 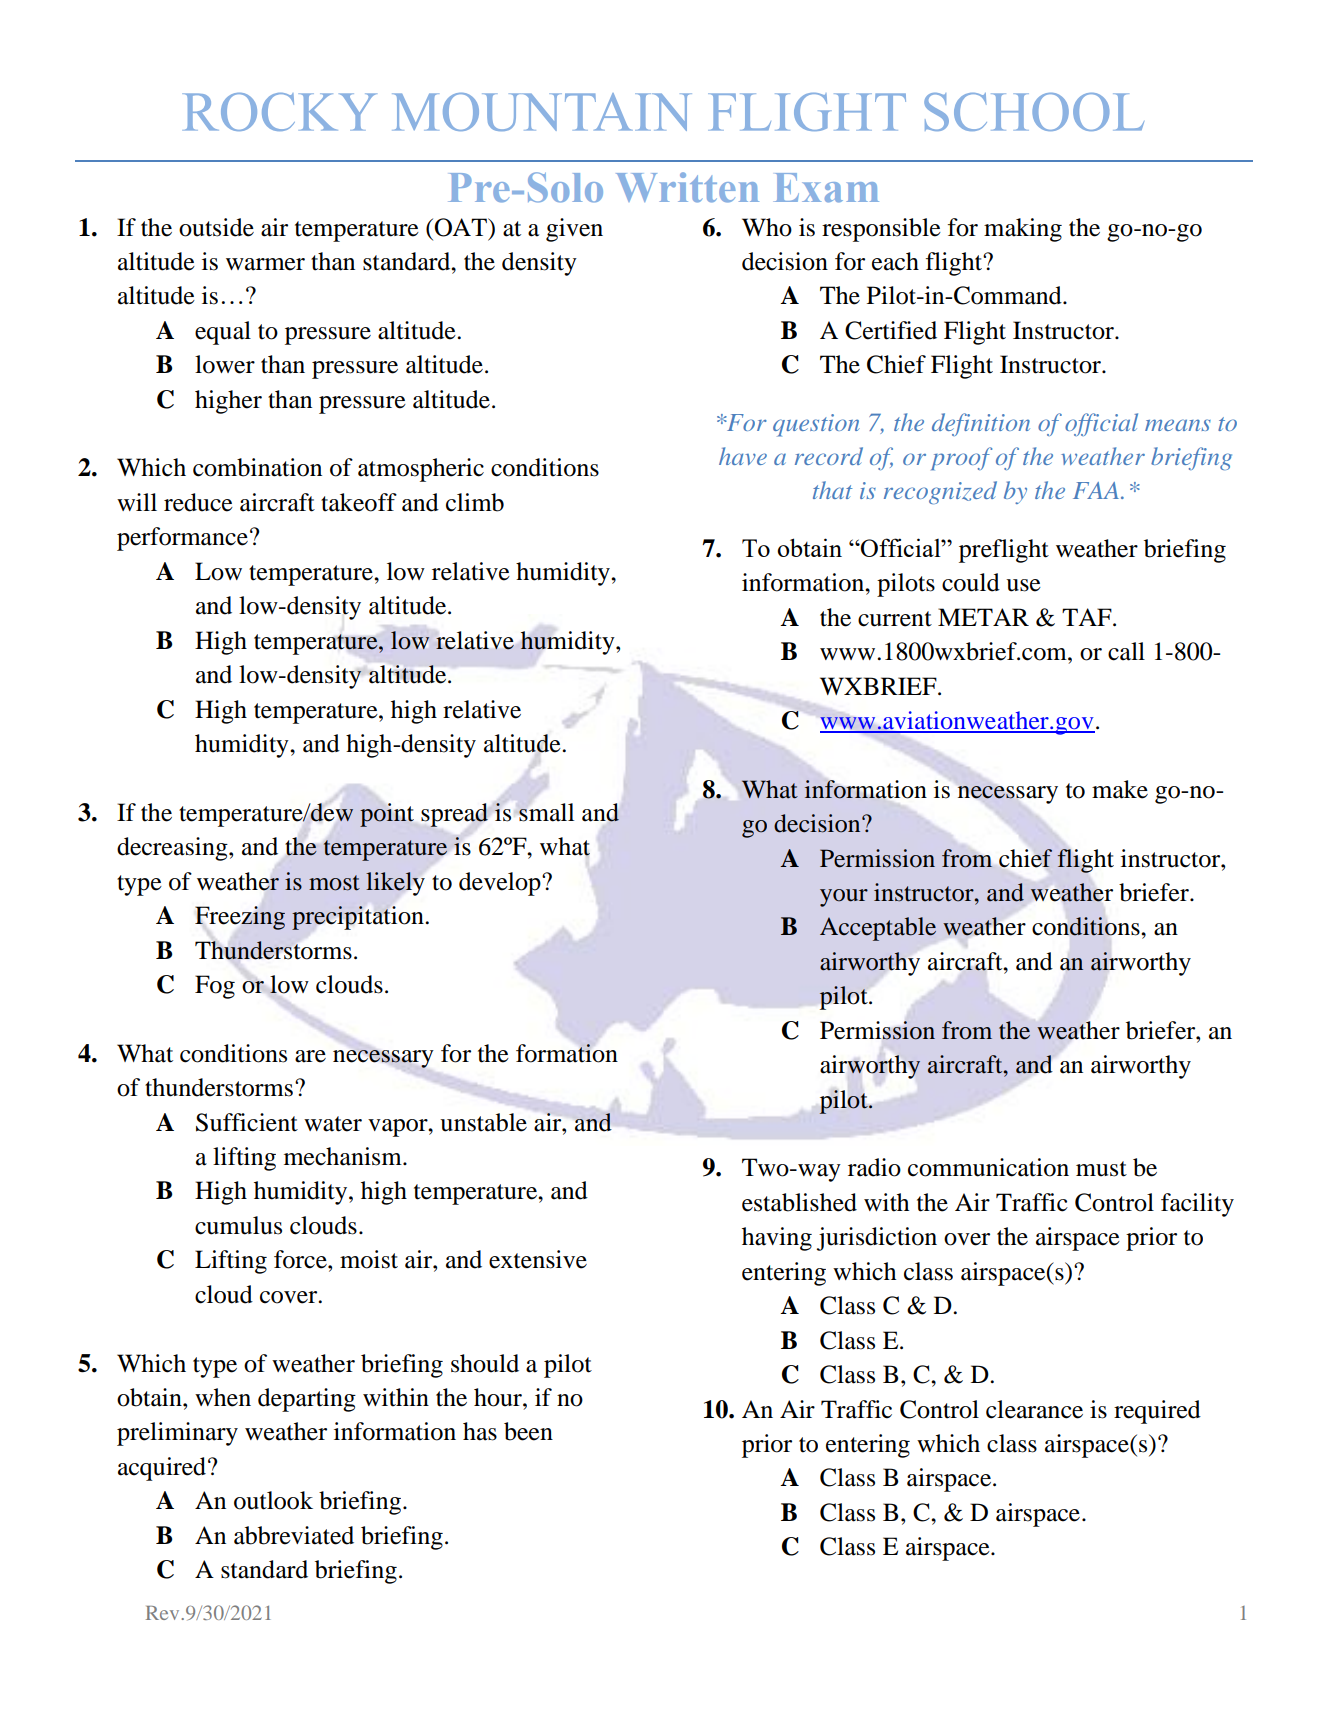 What do you see at coordinates (273, 1500) in the page?
I see `outlook` at bounding box center [273, 1500].
